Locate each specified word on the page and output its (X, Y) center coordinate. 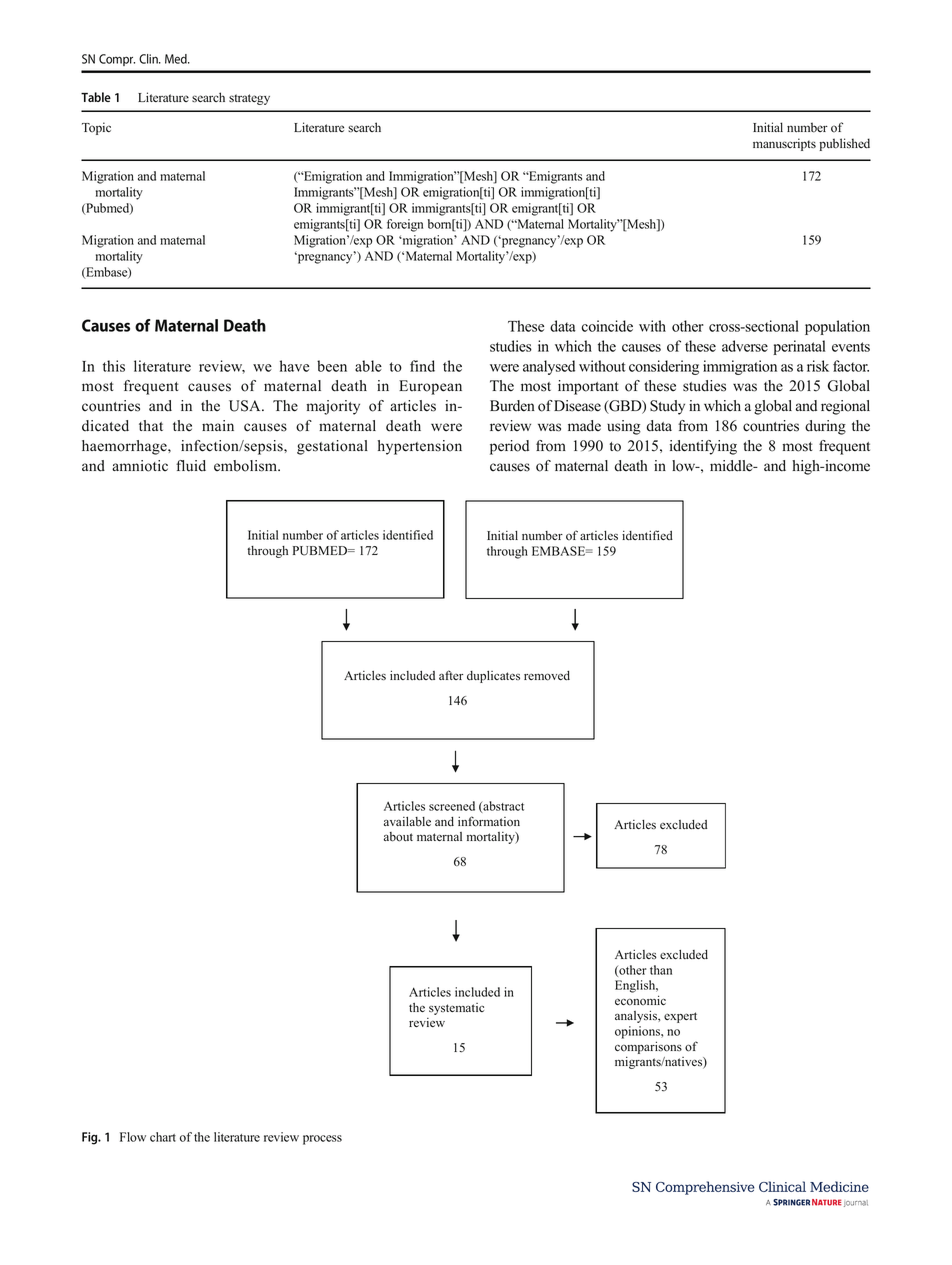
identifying (703, 447)
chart (163, 1137)
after (451, 675)
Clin (149, 59)
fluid (191, 466)
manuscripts (784, 144)
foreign (405, 225)
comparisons (648, 1047)
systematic (456, 1009)
